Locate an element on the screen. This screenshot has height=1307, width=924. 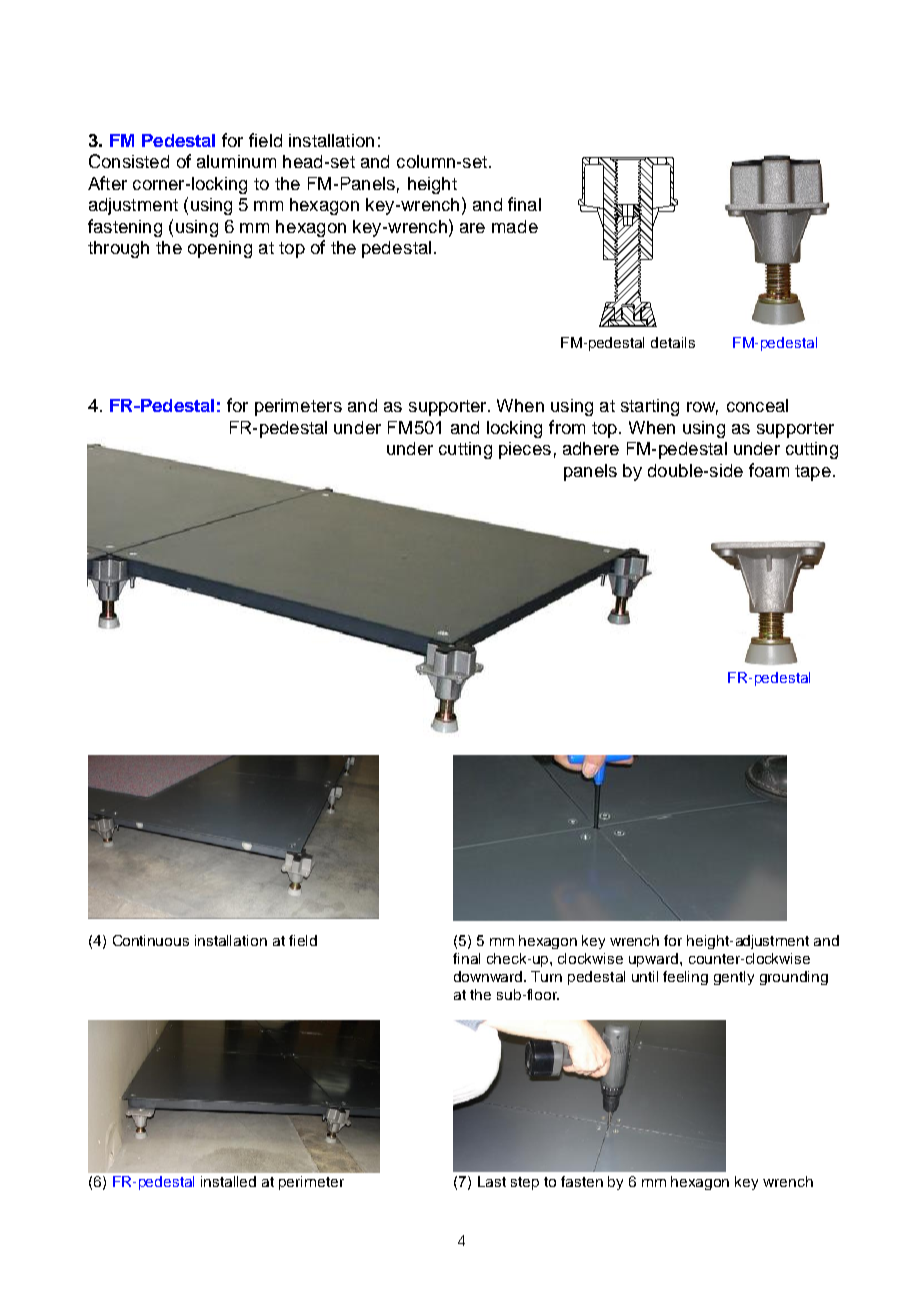
are is located at coordinates (472, 228).
